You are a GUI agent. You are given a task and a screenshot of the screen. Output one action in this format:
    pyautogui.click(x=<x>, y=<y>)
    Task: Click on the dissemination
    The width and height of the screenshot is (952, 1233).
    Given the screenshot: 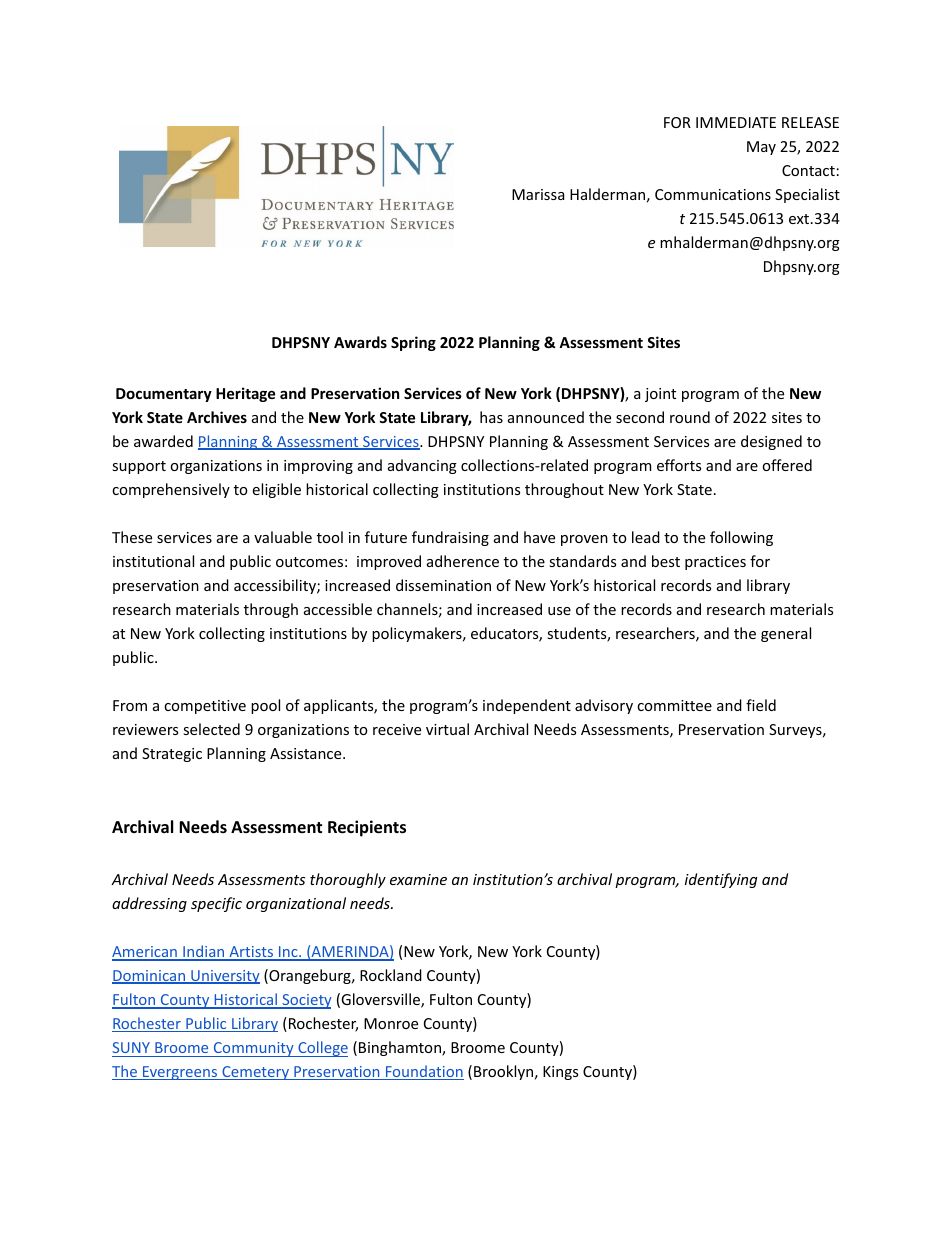 What is the action you would take?
    pyautogui.click(x=443, y=585)
